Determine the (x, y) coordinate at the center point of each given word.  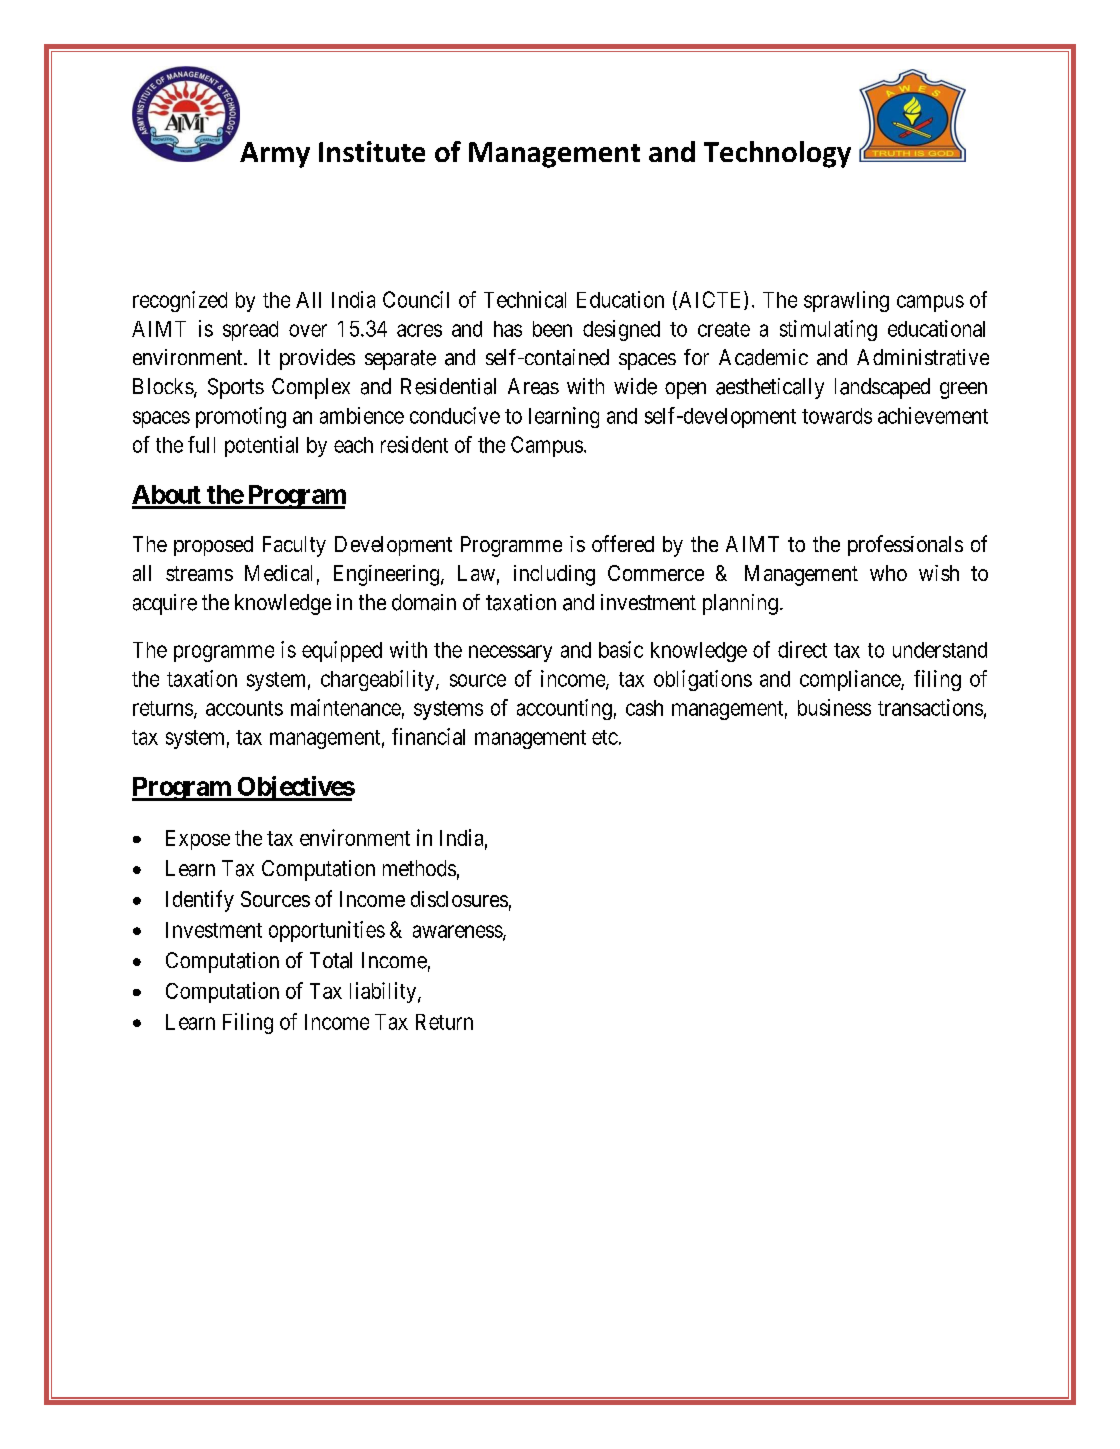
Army (275, 155)
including (554, 575)
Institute (372, 151)
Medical (278, 573)
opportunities (327, 931)
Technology (777, 154)
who (888, 573)
